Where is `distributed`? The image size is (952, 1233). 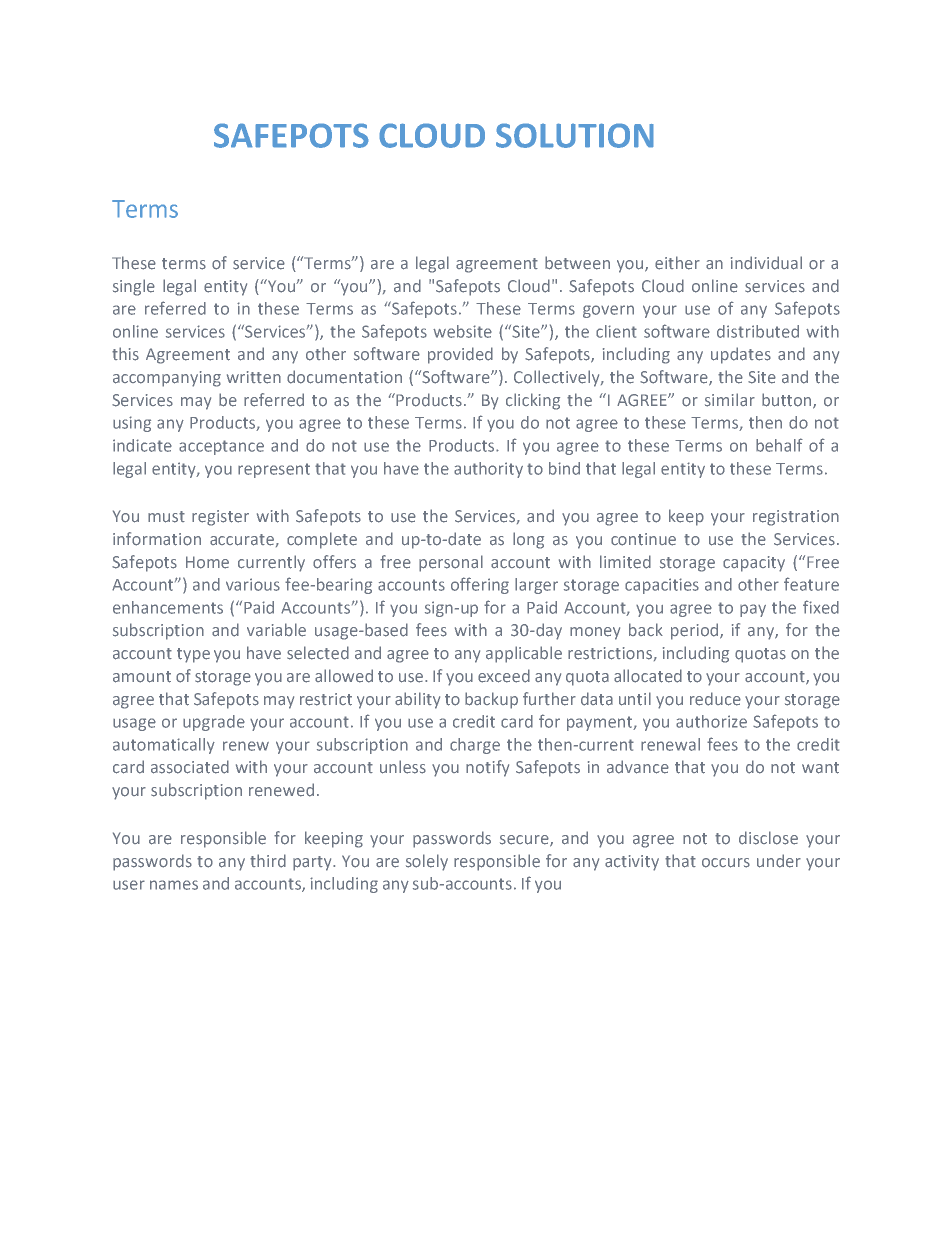
distributed is located at coordinates (758, 331).
